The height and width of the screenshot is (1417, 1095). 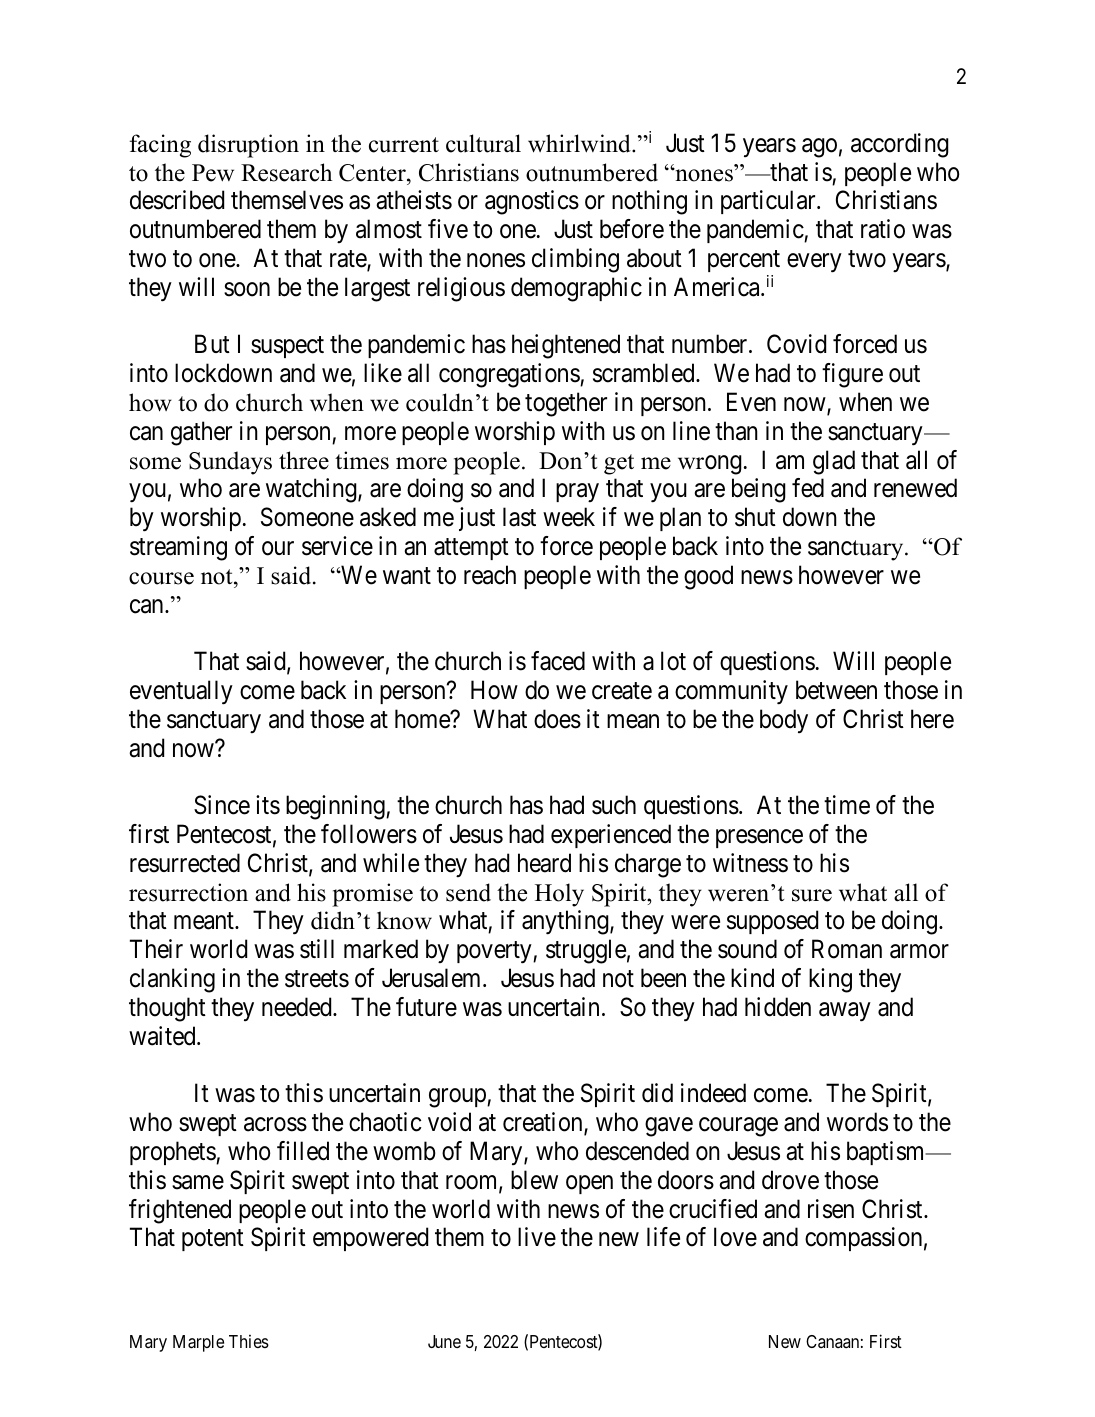 I want to click on Sundays, so click(x=230, y=463).
